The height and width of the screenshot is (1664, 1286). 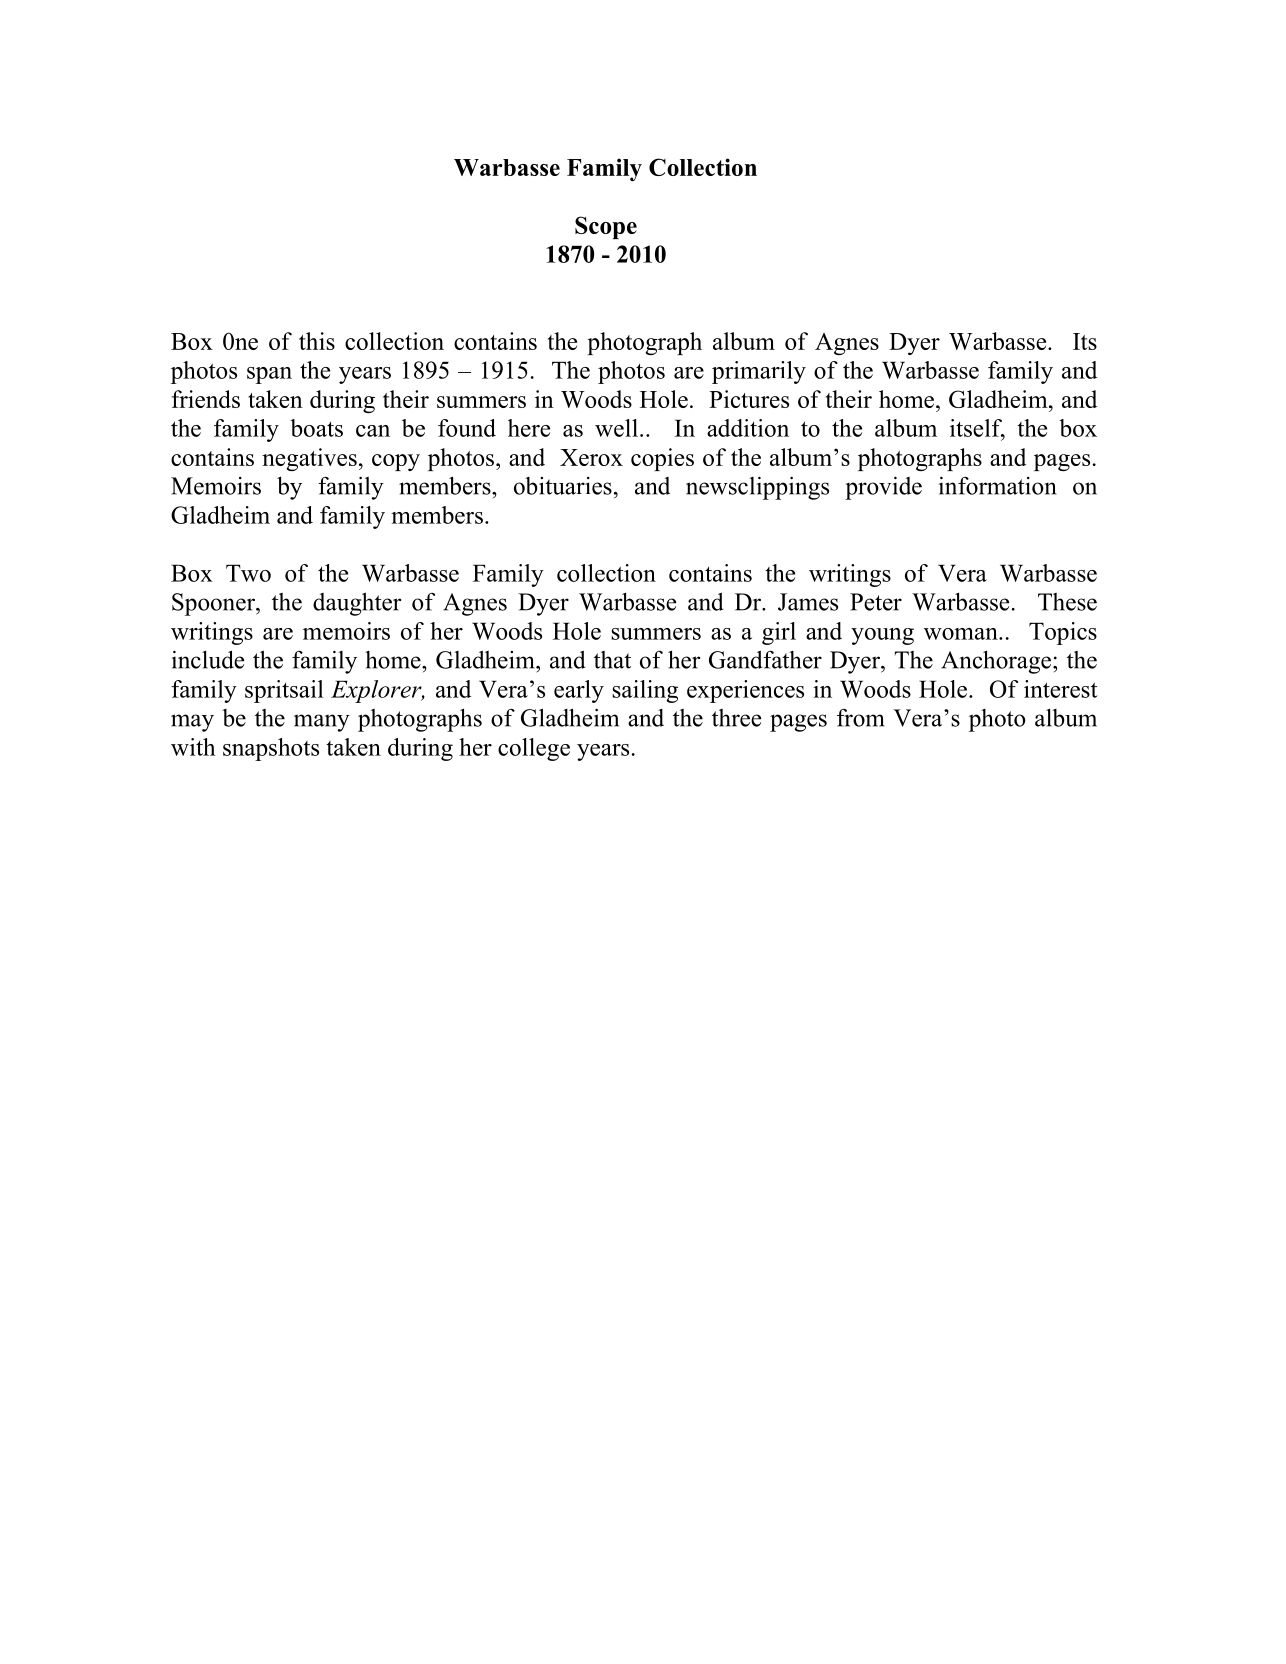 What do you see at coordinates (612, 660) in the screenshot?
I see `that` at bounding box center [612, 660].
